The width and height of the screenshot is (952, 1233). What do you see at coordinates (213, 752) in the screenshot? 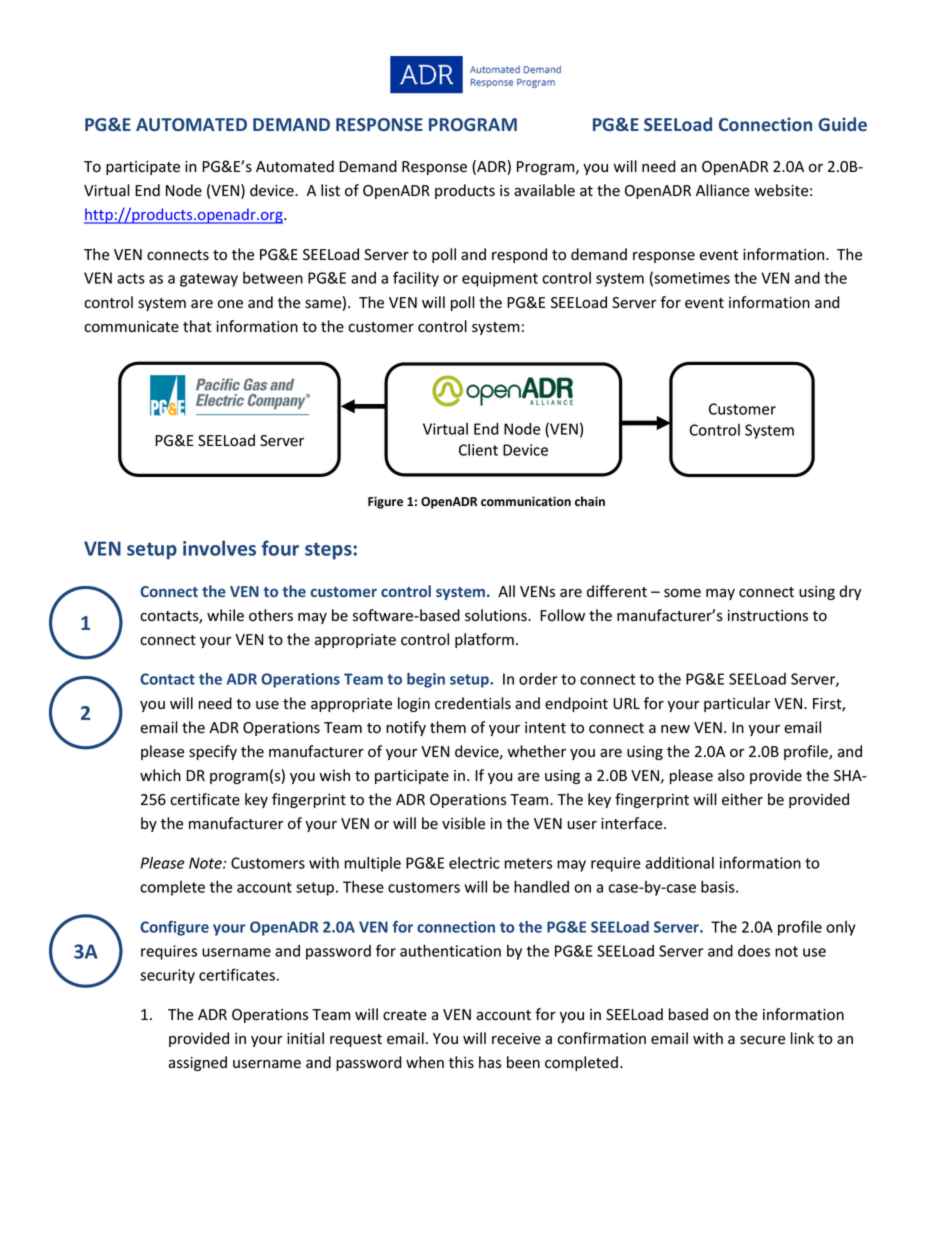
I see `specify` at bounding box center [213, 752].
